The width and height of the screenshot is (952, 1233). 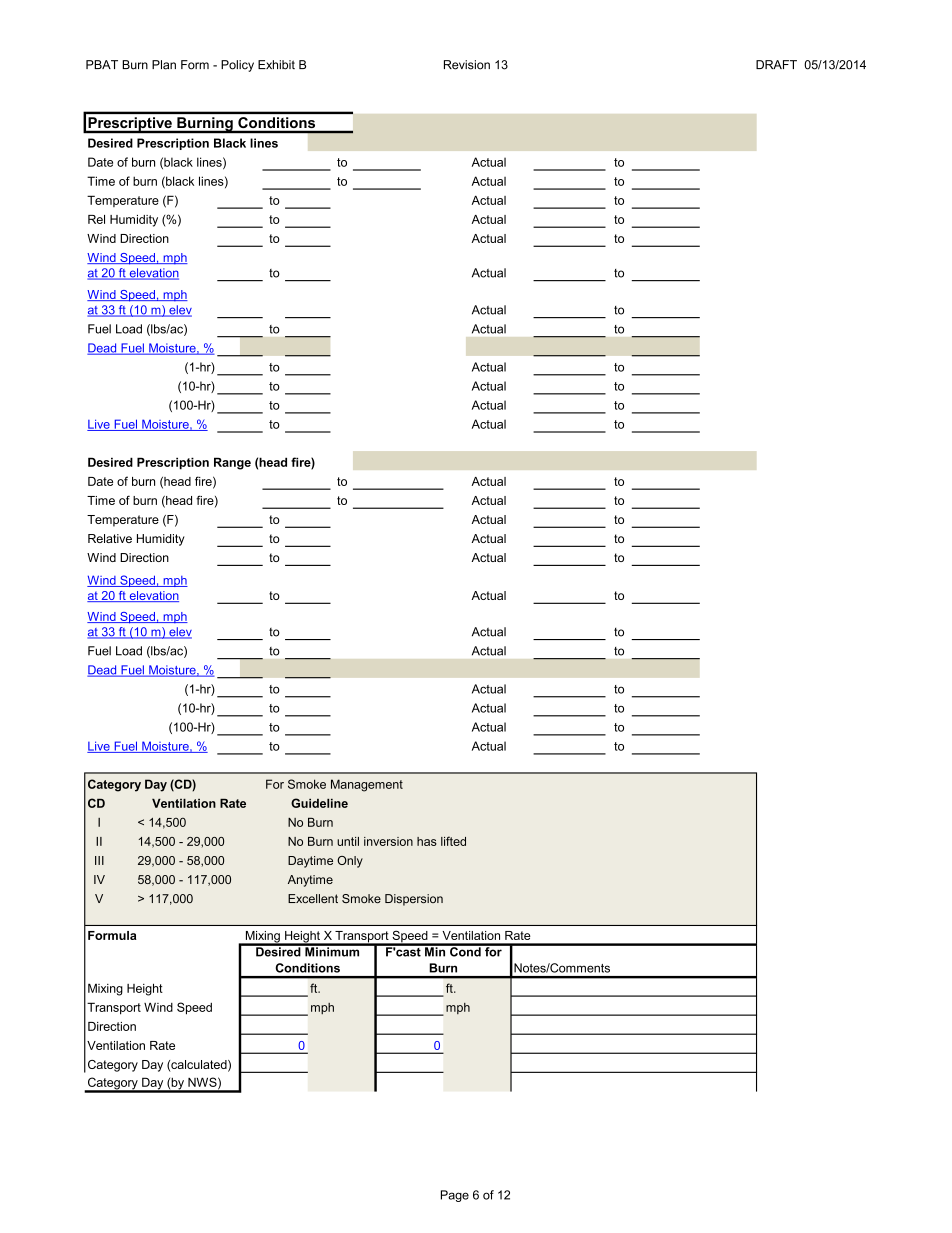 I want to click on has, so click(x=427, y=841).
